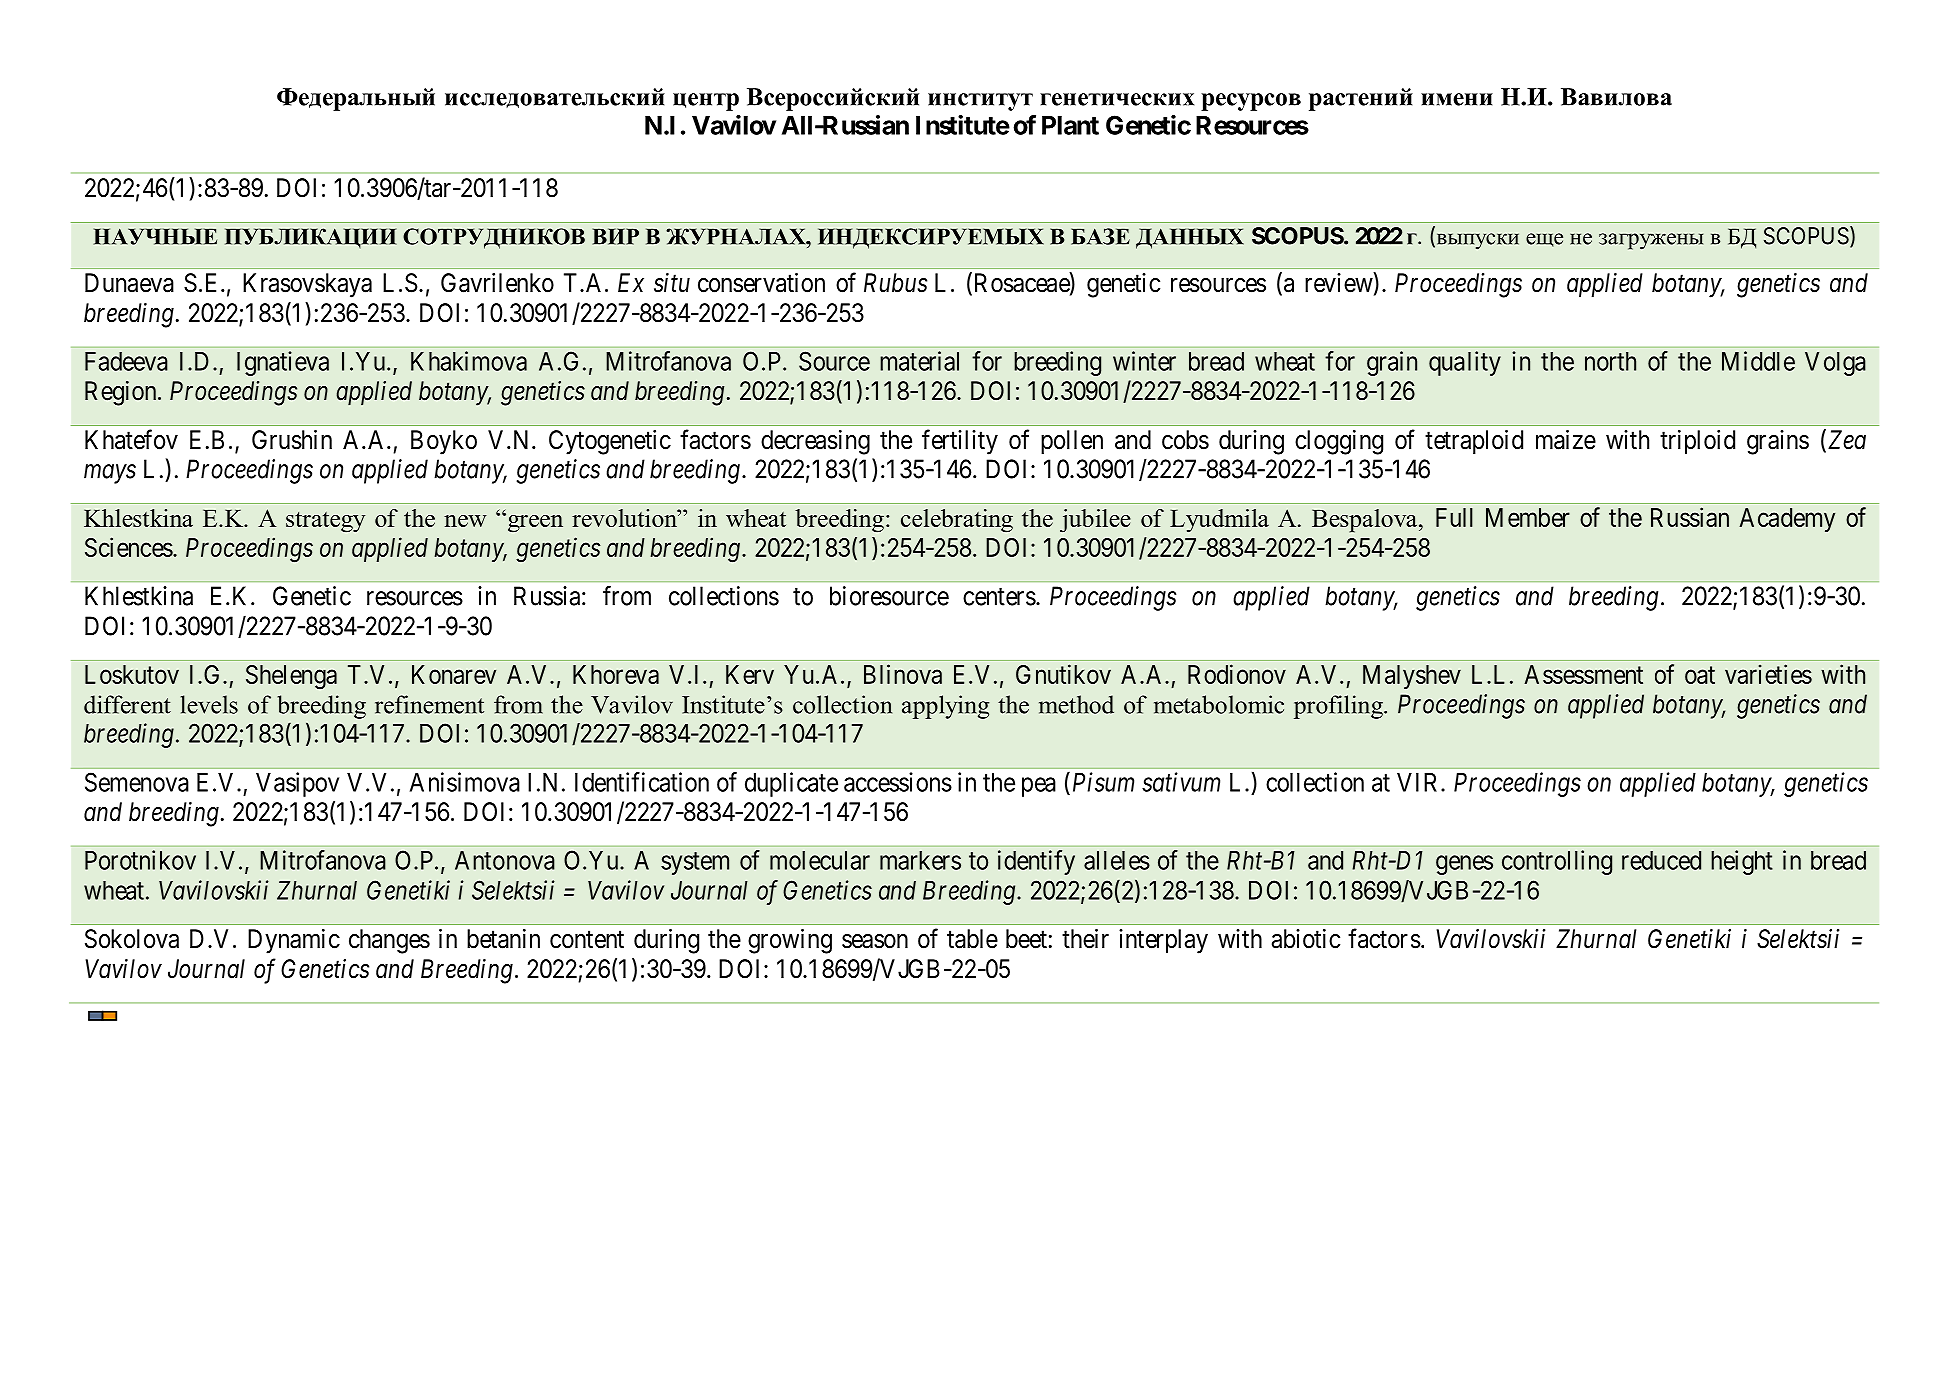  What do you see at coordinates (209, 704) in the image?
I see `levels` at bounding box center [209, 704].
